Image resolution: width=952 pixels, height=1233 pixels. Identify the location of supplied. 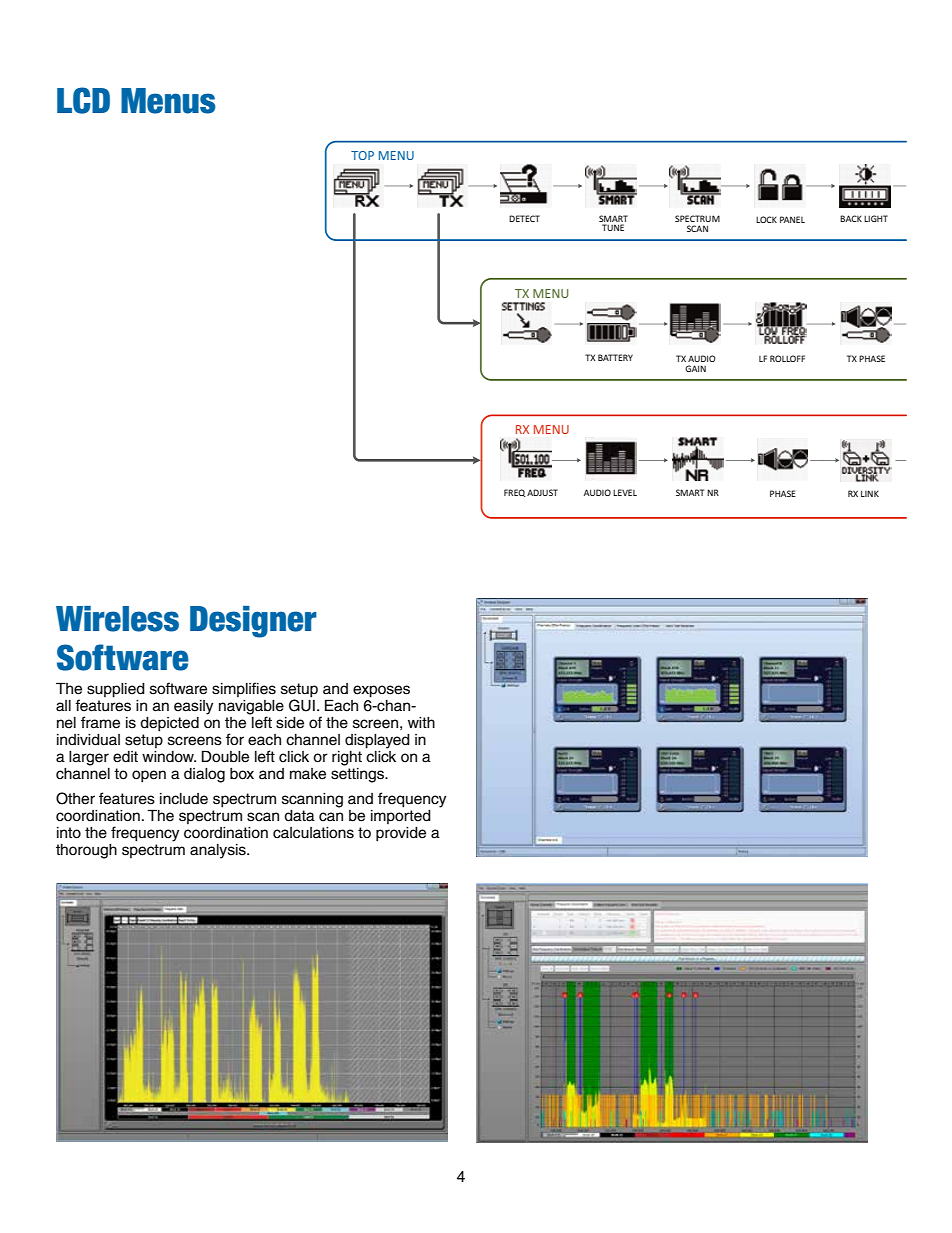
(116, 690).
